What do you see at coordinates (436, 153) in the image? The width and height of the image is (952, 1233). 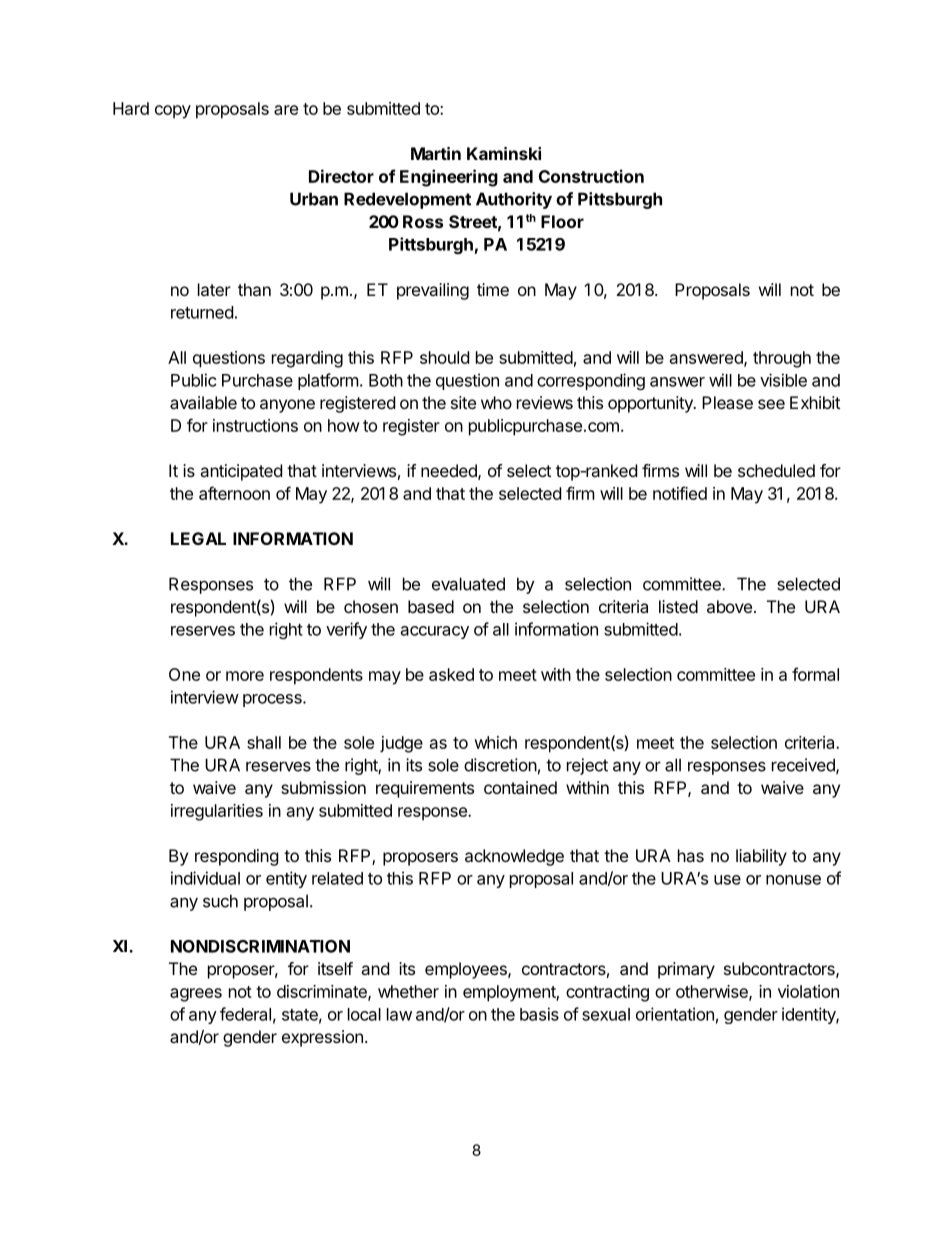 I see `Martin` at bounding box center [436, 153].
